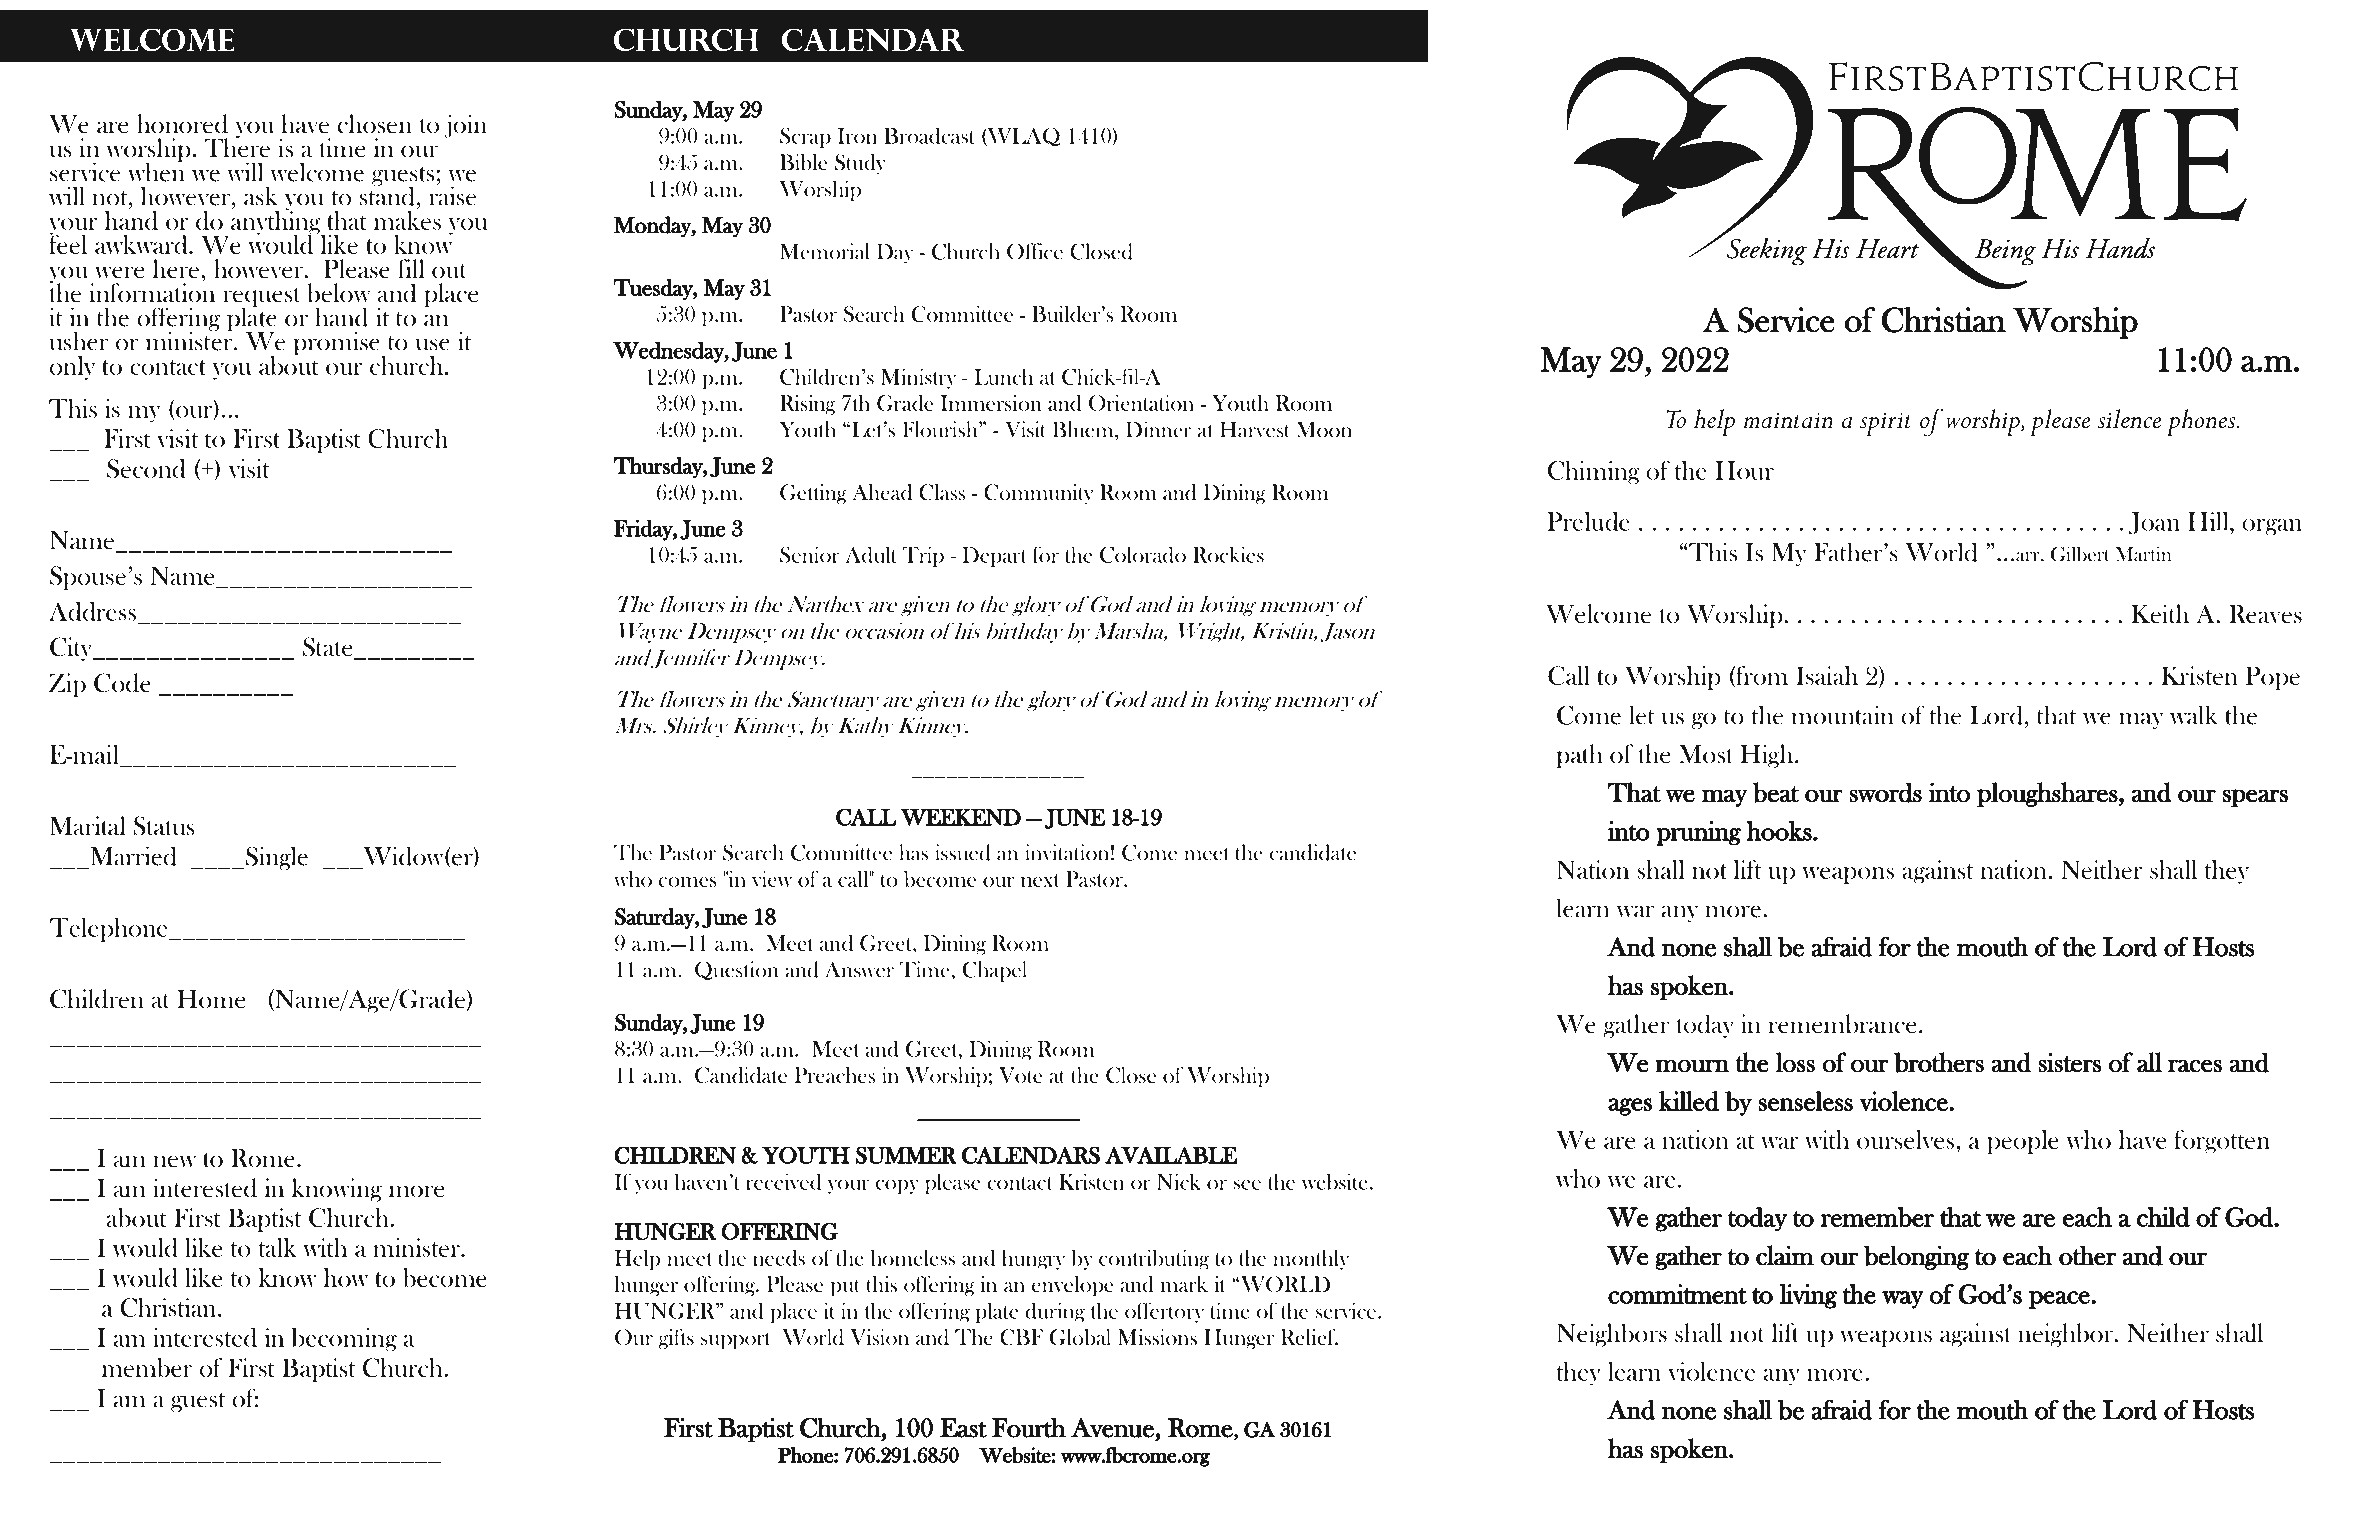 This image has width=2366, height=1531. What do you see at coordinates (929, 135) in the image?
I see `Broadcast` at bounding box center [929, 135].
